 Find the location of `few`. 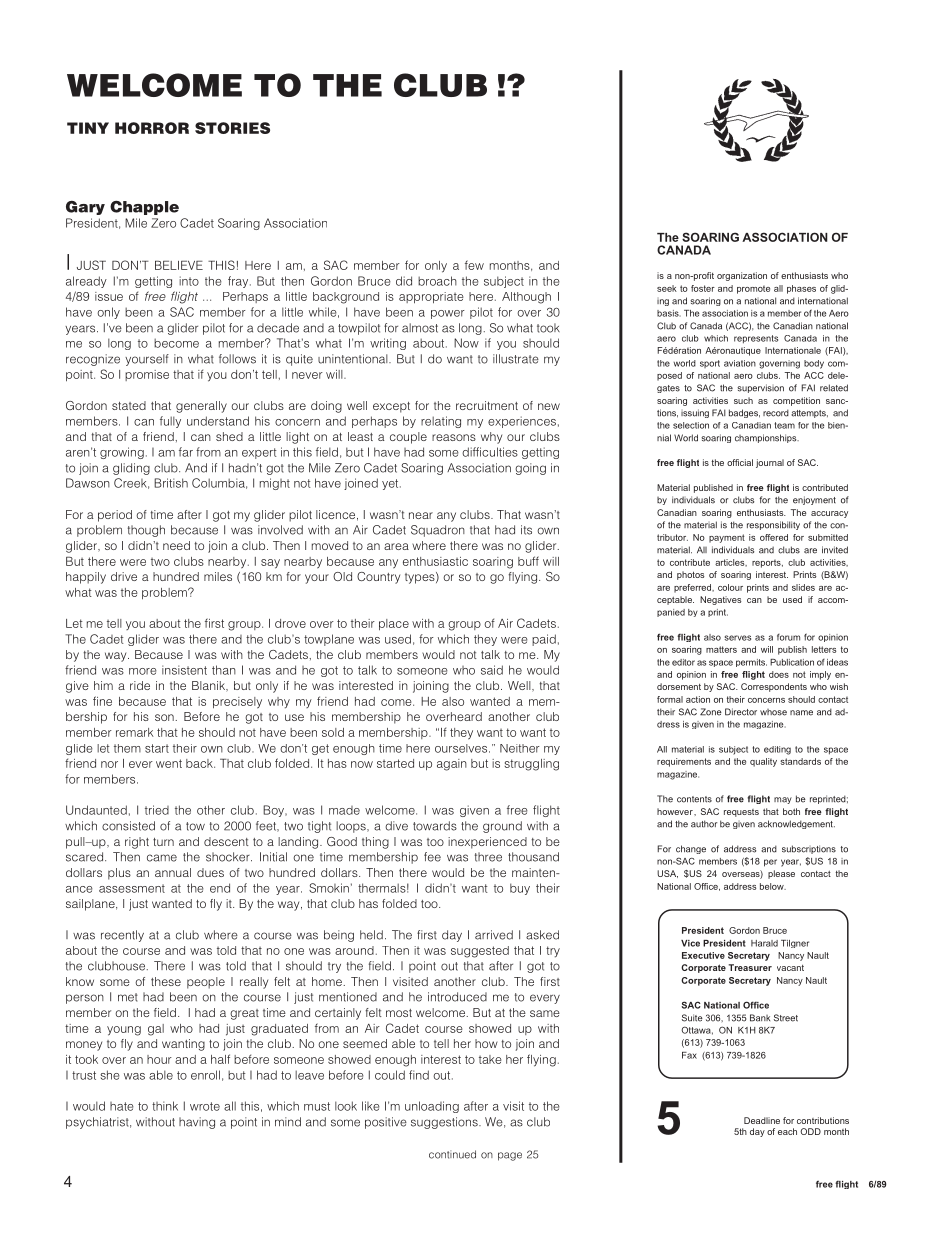

few is located at coordinates (474, 265).
